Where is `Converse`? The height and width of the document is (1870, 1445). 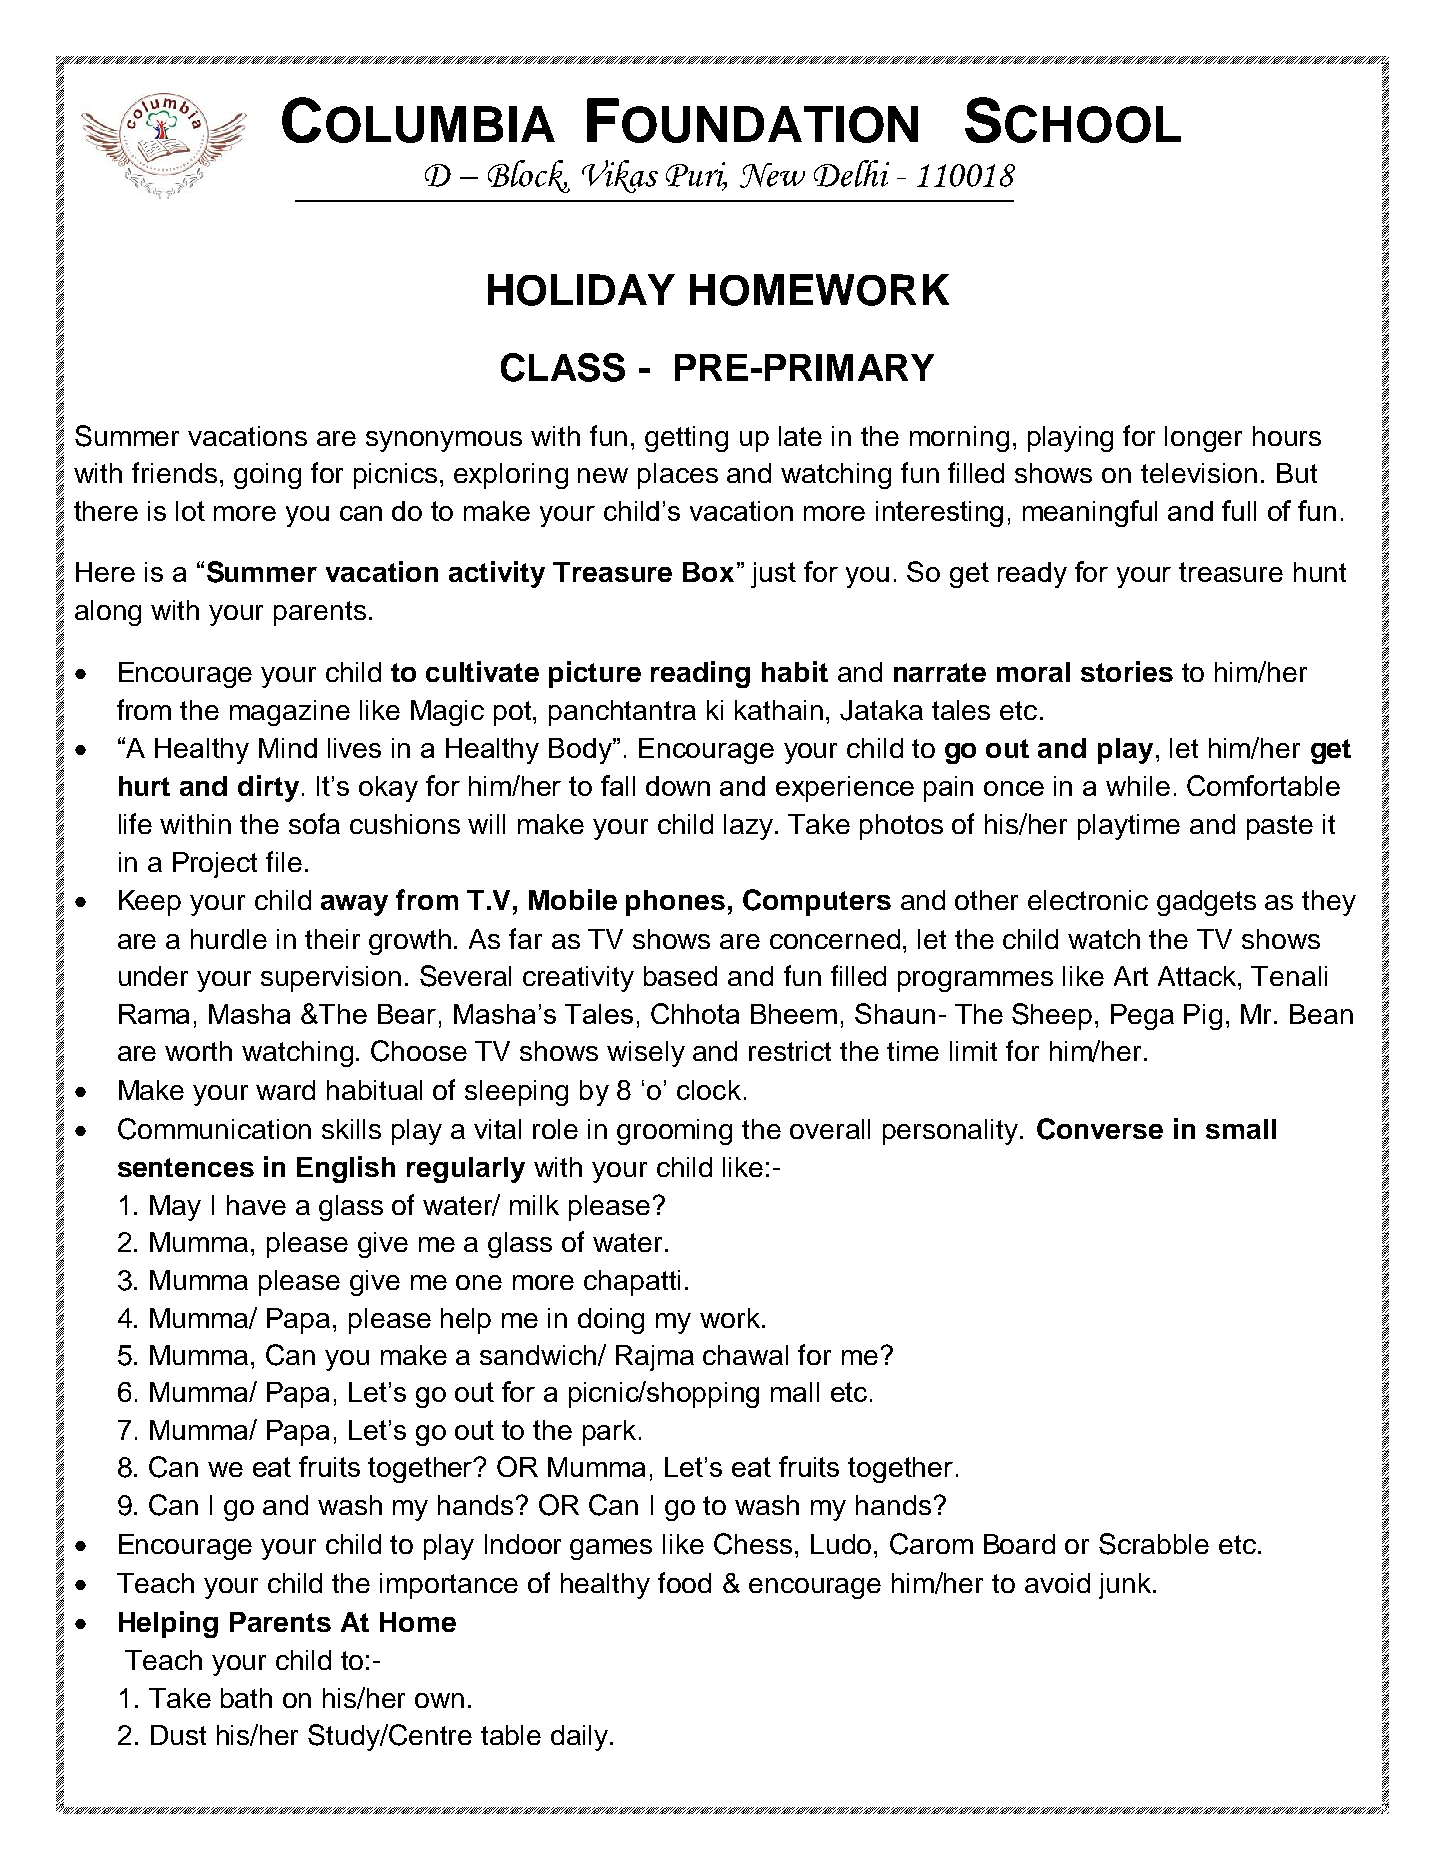 Converse is located at coordinates (1100, 1129).
